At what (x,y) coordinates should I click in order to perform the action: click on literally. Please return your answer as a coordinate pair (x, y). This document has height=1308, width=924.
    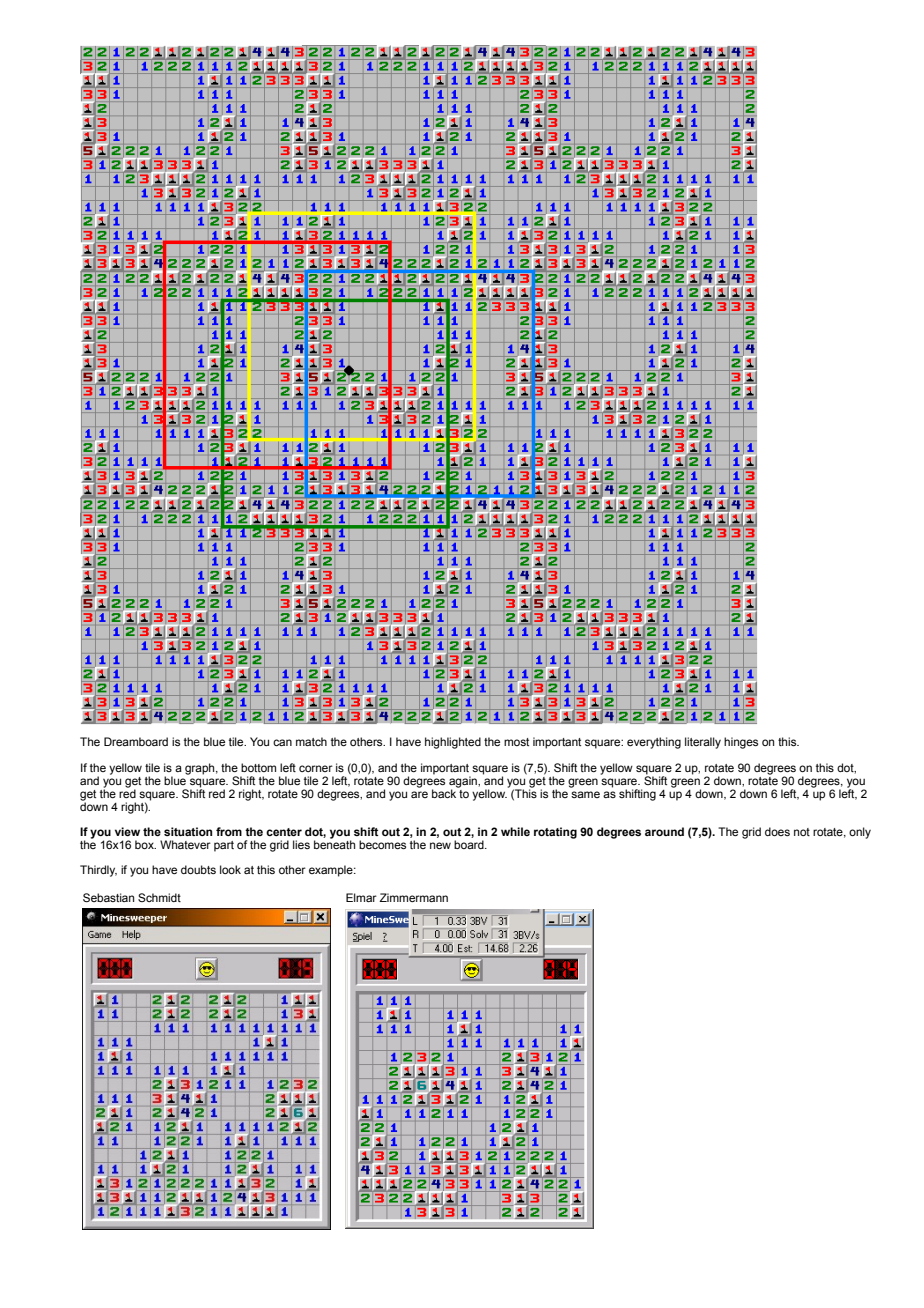
    Looking at the image, I should click on (703, 743).
